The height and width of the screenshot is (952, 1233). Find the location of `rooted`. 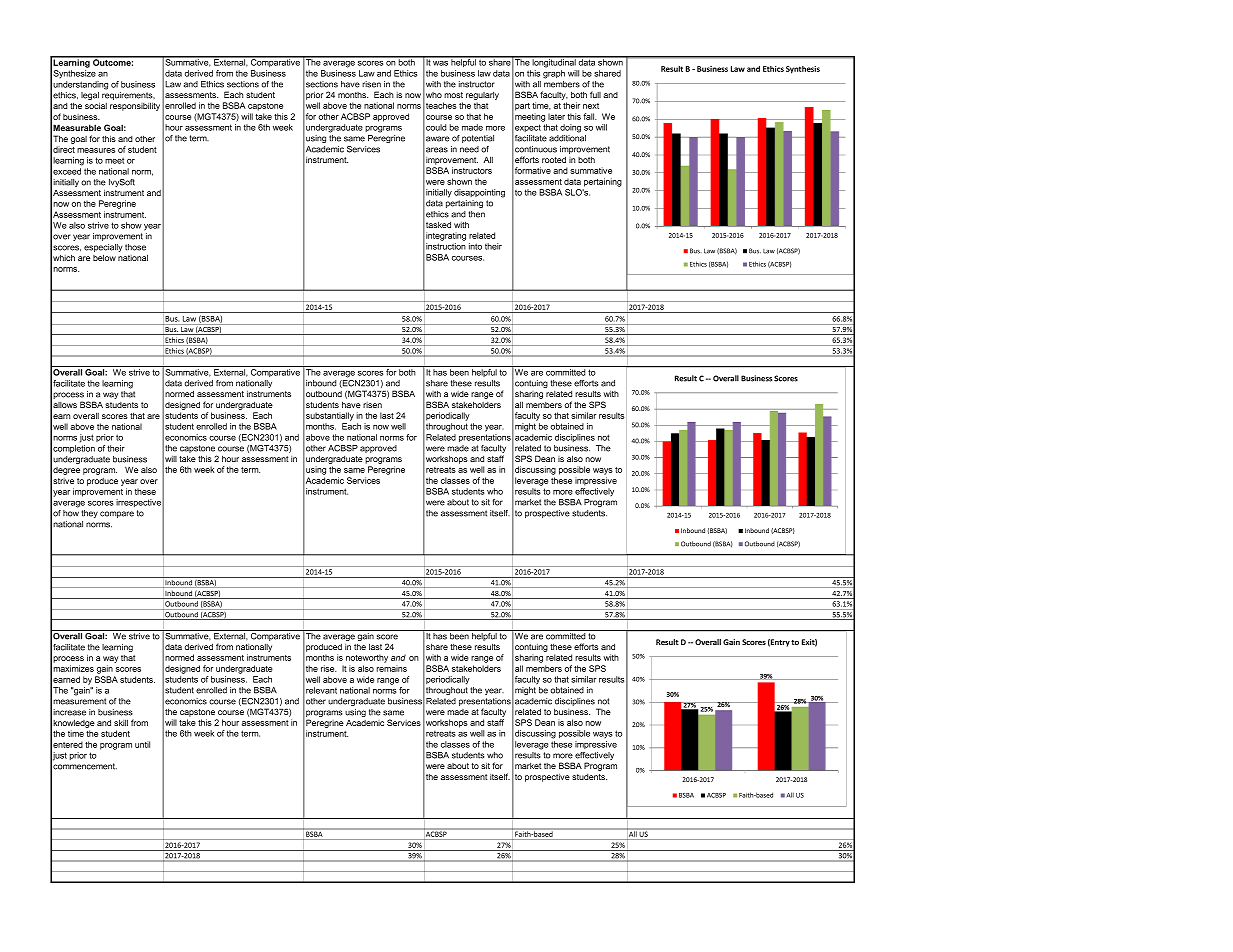

rooted is located at coordinates (554, 159).
